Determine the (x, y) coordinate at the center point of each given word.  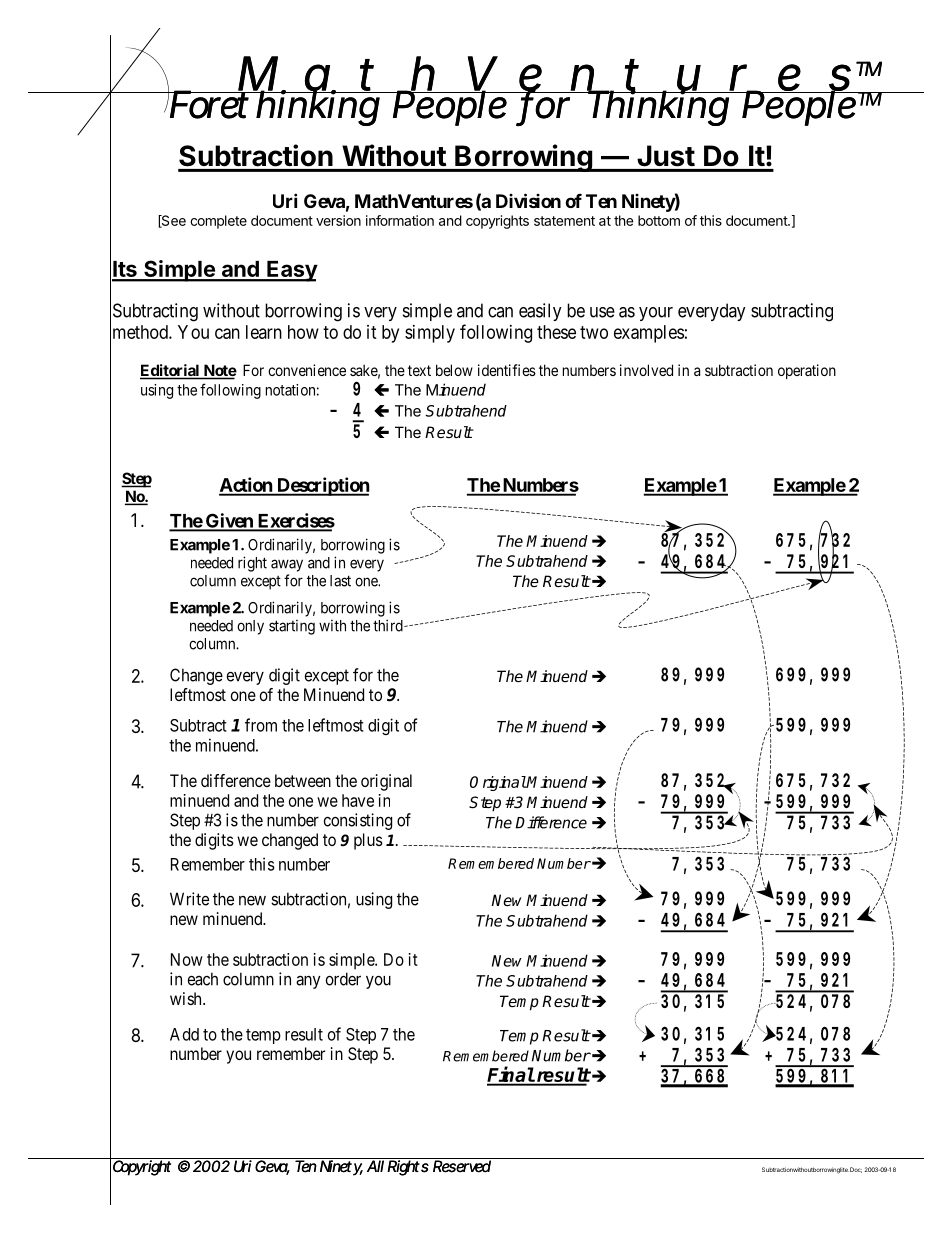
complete (218, 222)
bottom (659, 220)
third (389, 625)
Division (528, 200)
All (375, 1165)
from (261, 725)
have (358, 800)
